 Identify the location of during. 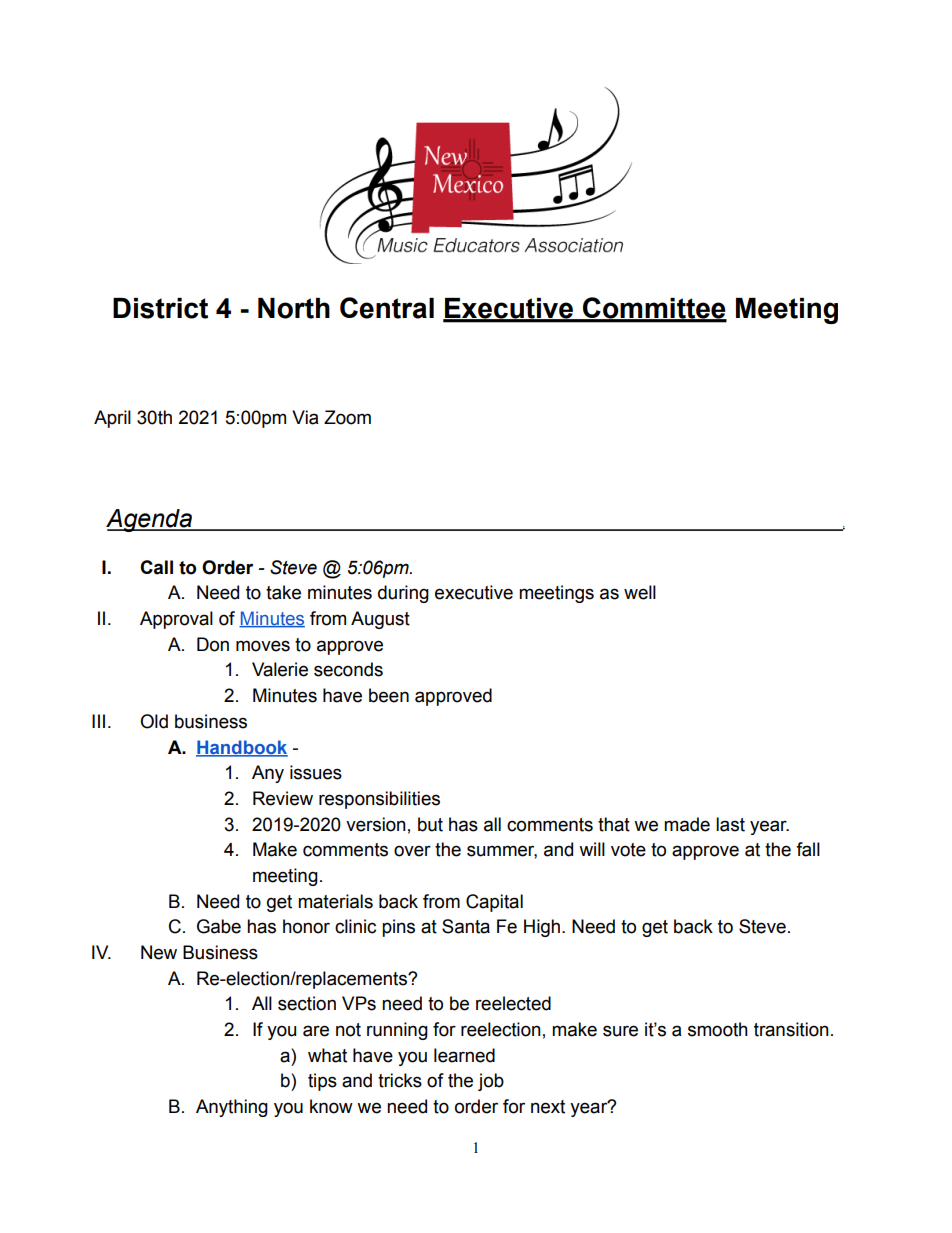
(403, 594).
